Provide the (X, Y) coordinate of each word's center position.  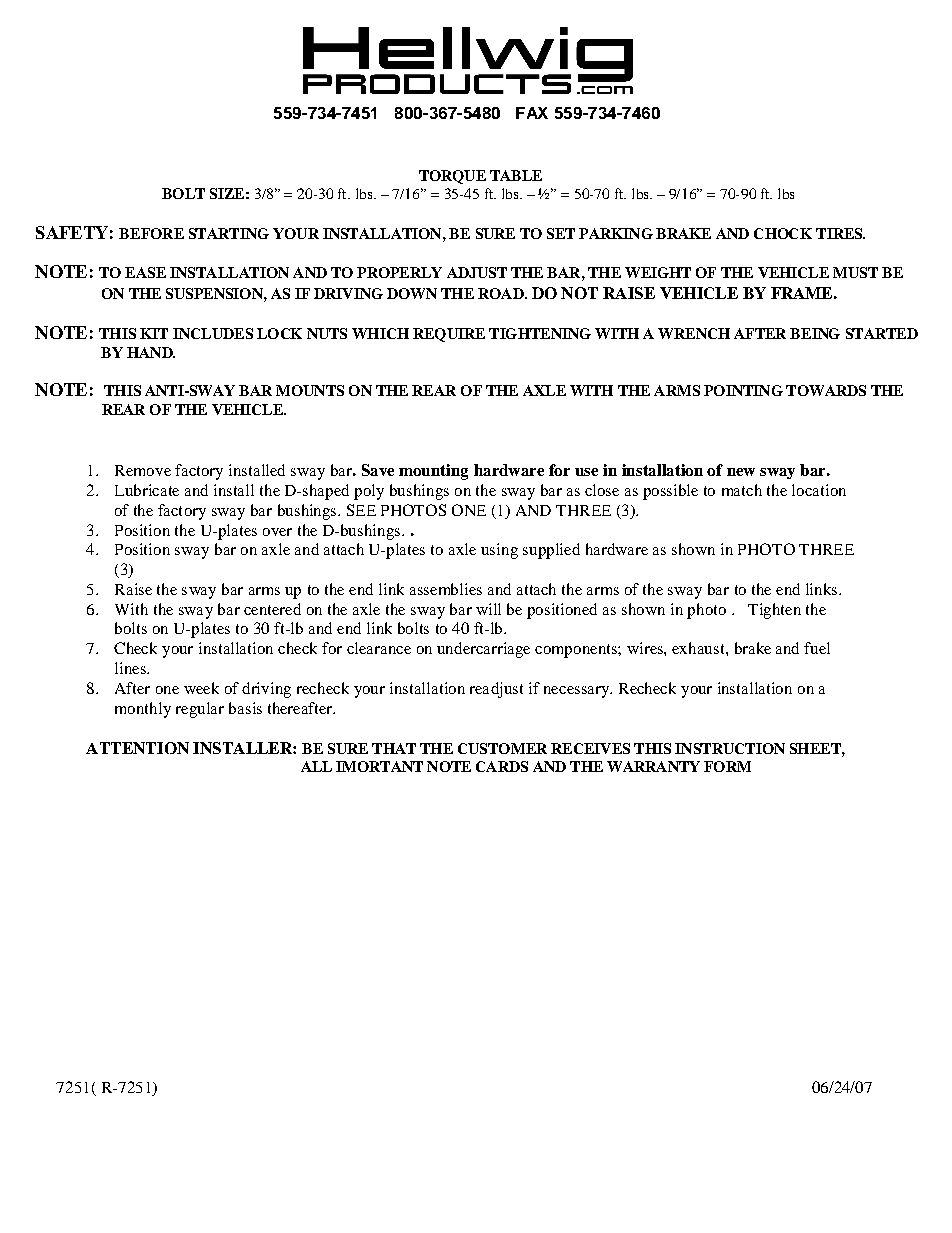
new (741, 472)
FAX (532, 113)
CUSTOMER (502, 748)
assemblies (446, 589)
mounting (433, 472)
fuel (817, 648)
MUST (855, 272)
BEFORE (151, 233)
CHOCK (783, 233)
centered (272, 609)
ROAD (502, 293)
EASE (145, 272)
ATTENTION (137, 748)
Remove (143, 470)
